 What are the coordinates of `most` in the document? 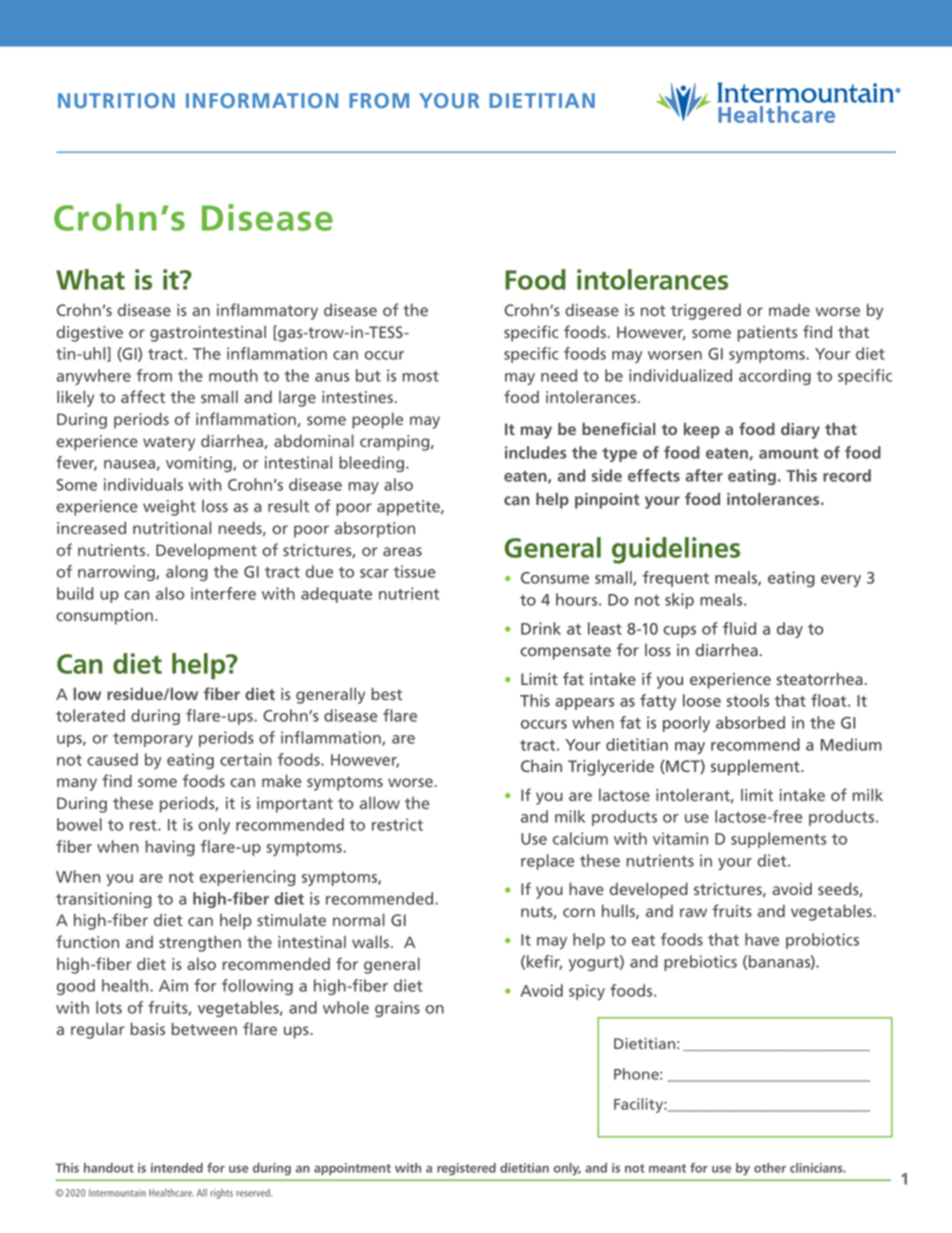 It's located at (421, 376).
